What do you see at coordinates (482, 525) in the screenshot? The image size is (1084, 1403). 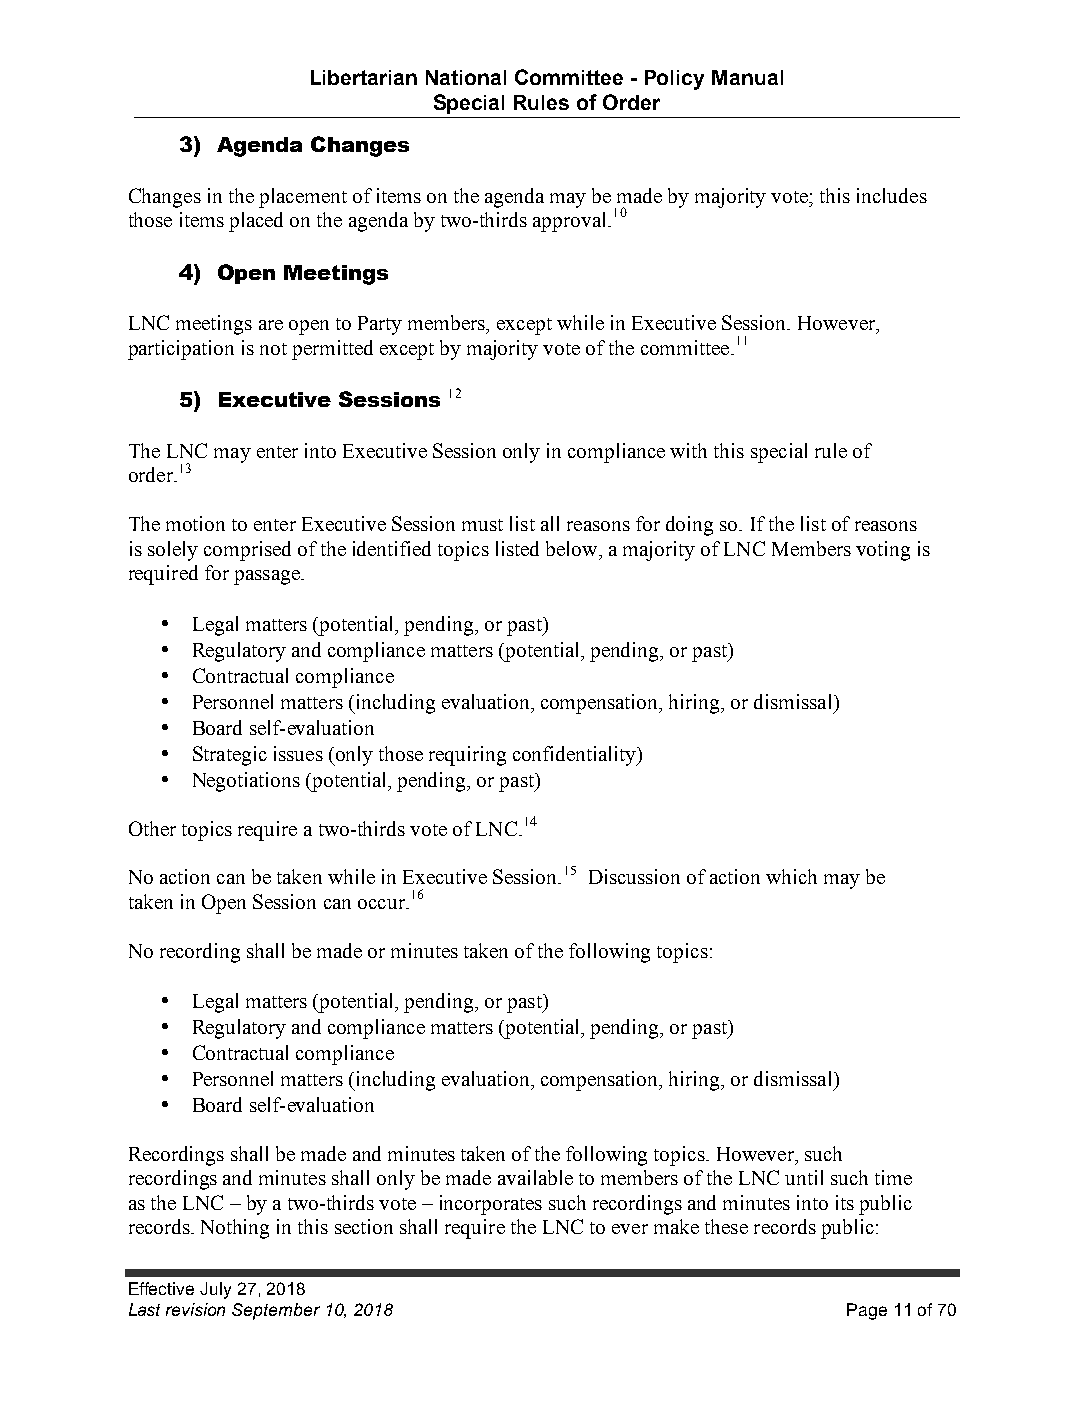 I see `must` at bounding box center [482, 525].
